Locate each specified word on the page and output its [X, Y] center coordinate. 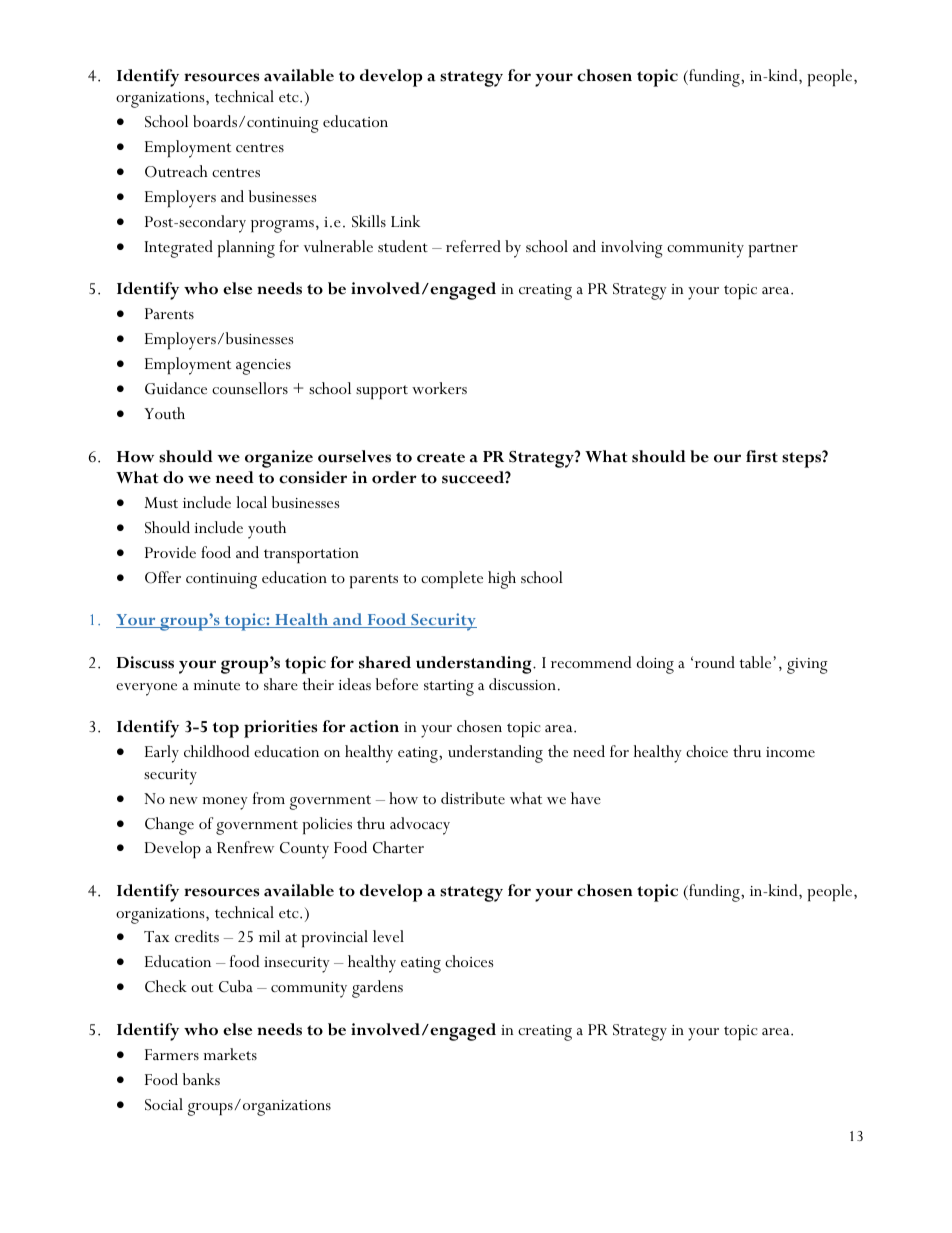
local [251, 502]
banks [201, 1079]
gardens [377, 989]
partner [773, 250]
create [441, 457]
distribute [473, 798]
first [762, 456]
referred [473, 246]
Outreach [176, 171]
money [225, 803]
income [790, 752]
